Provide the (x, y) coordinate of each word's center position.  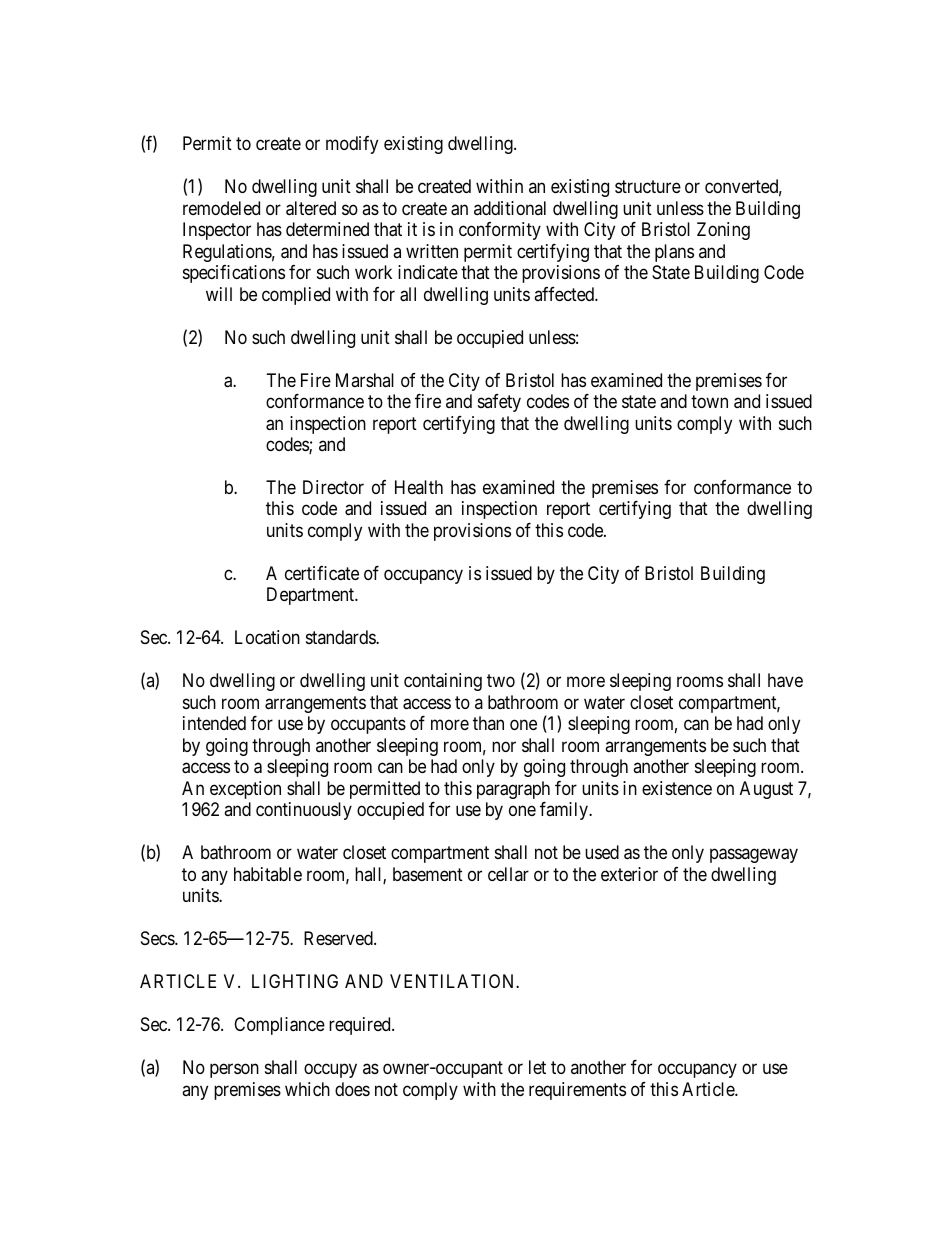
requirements (577, 1091)
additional (510, 208)
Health (419, 487)
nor (504, 746)
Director (333, 487)
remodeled (221, 208)
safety (499, 403)
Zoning (723, 231)
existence (677, 788)
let (537, 1067)
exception (245, 790)
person (234, 1071)
